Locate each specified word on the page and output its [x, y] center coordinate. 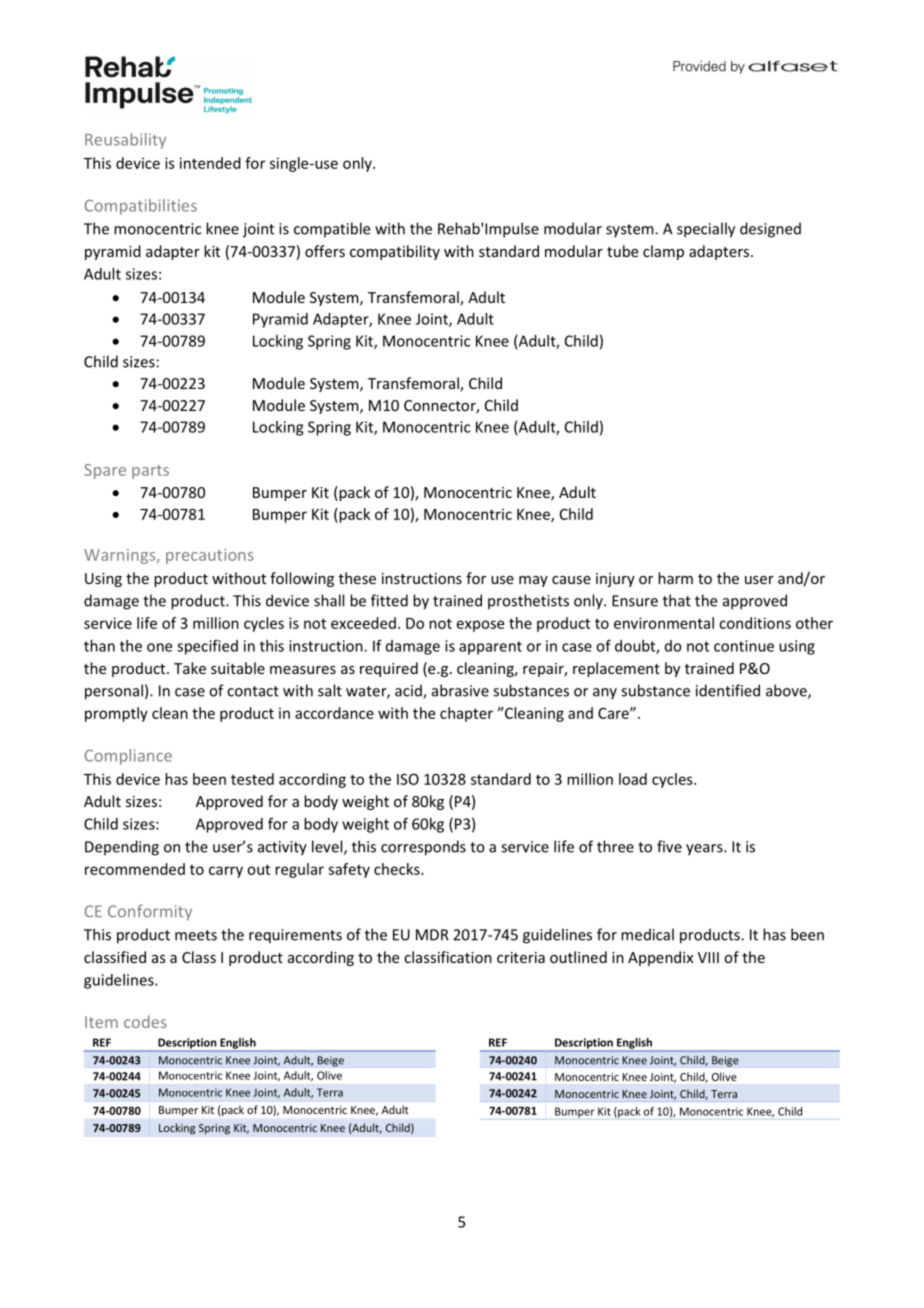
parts [150, 472]
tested [252, 779]
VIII [708, 957]
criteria [521, 957]
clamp [663, 252]
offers [325, 251]
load [633, 779]
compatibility [395, 252]
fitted [389, 600]
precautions [210, 556]
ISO [408, 779]
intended [210, 163]
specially [706, 230]
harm [675, 578]
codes [145, 1021]
